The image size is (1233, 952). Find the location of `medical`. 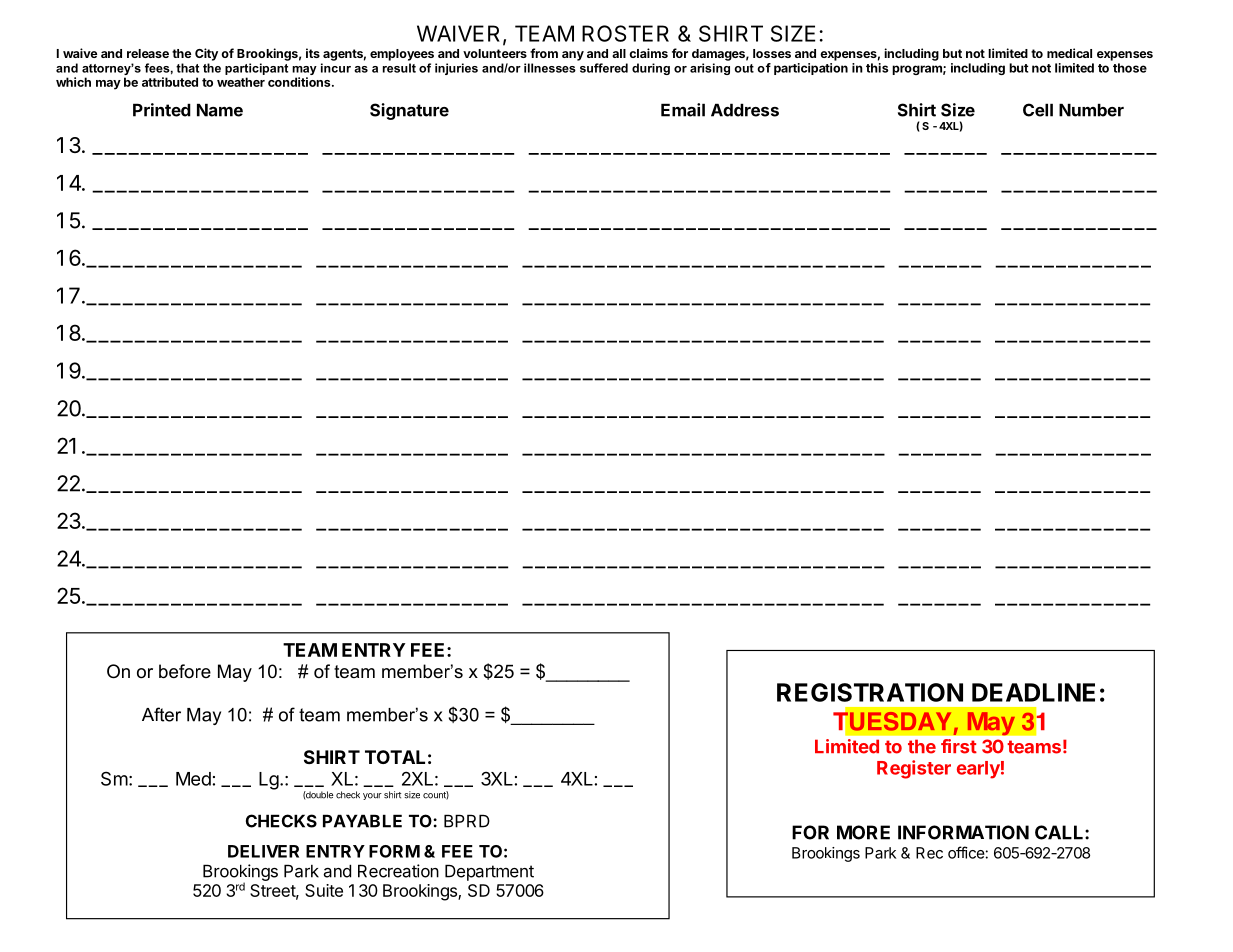

medical is located at coordinates (1069, 53).
